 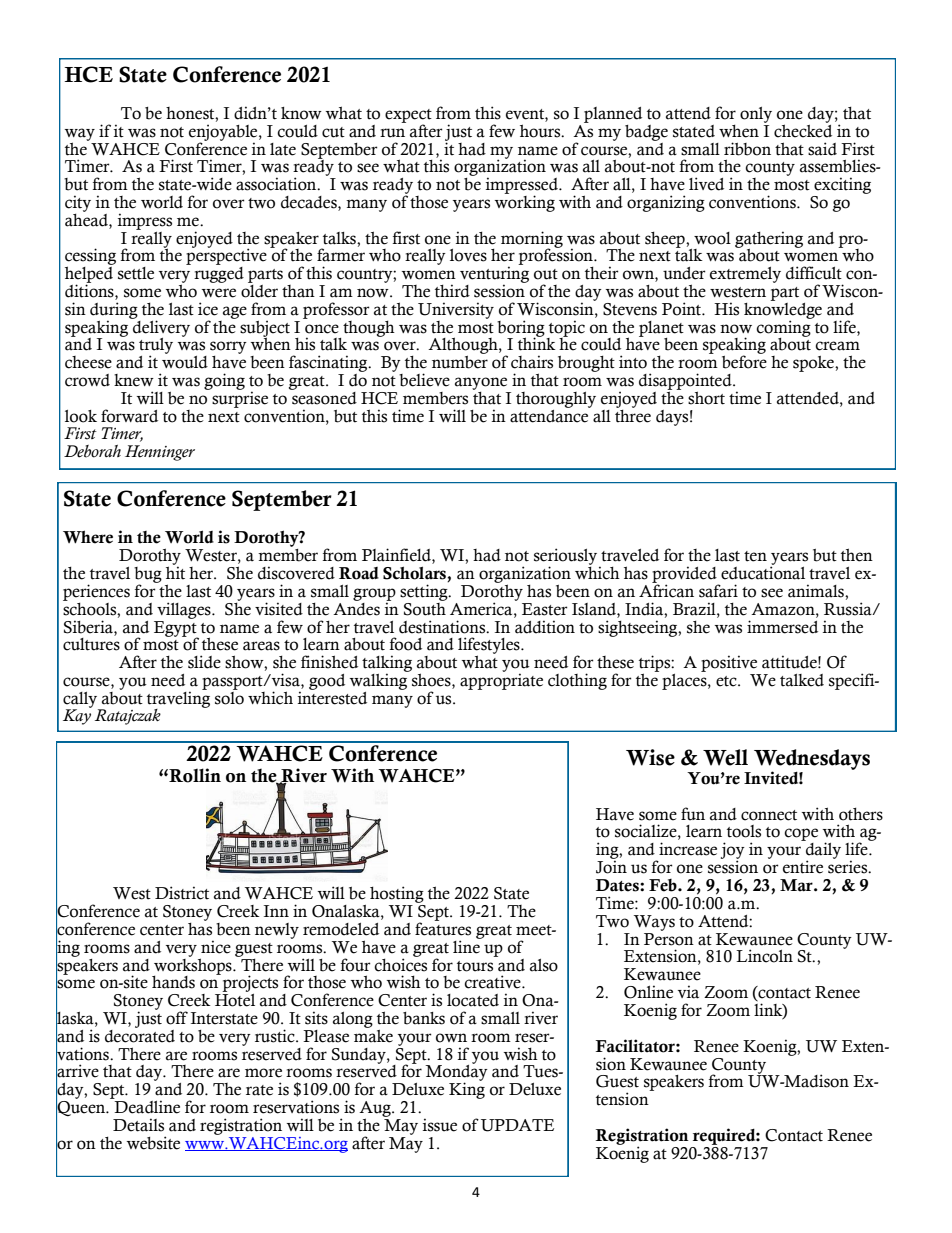 What do you see at coordinates (803, 130) in the screenshot?
I see `checked` at bounding box center [803, 130].
